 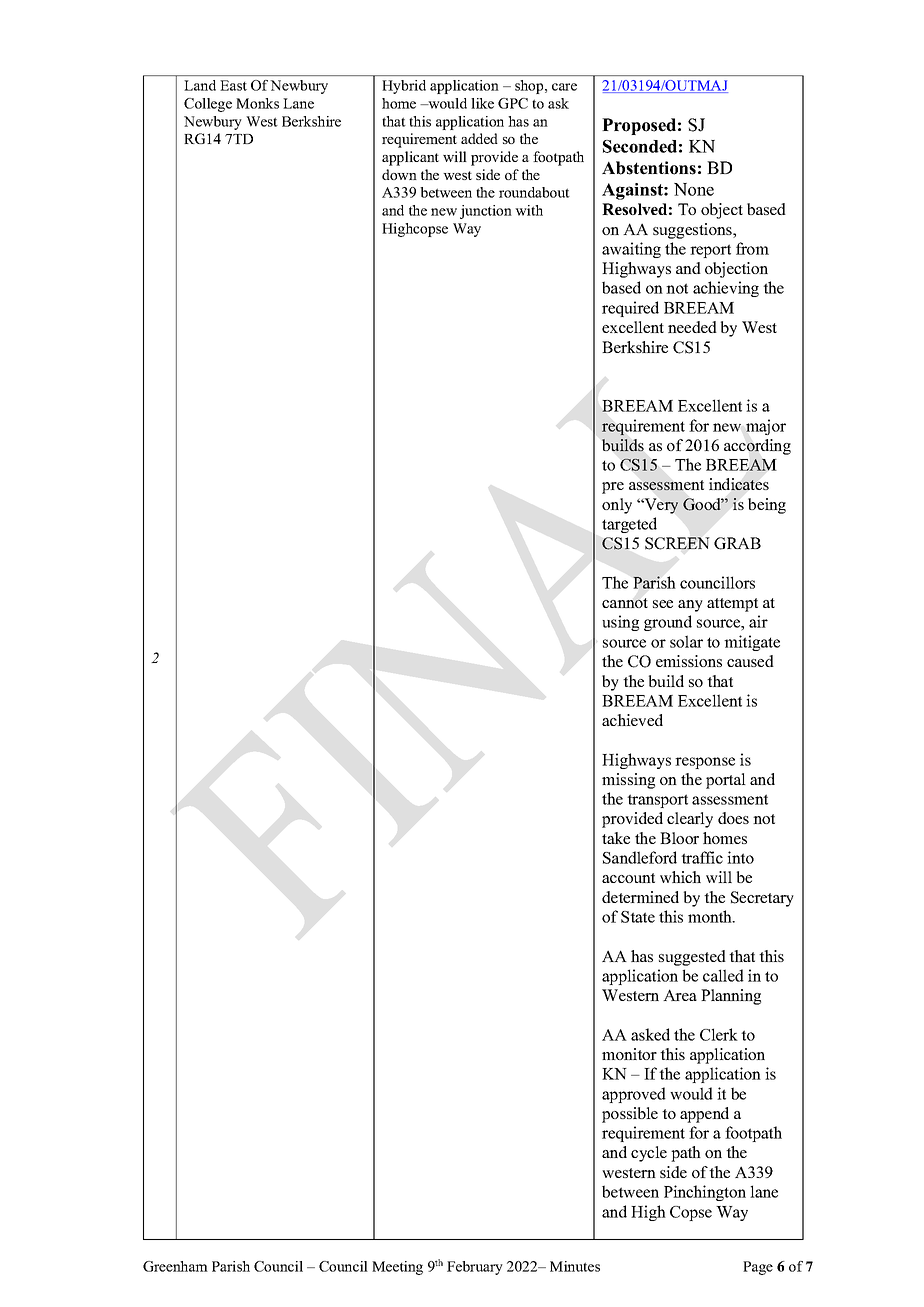 What do you see at coordinates (482, 103) in the screenshot?
I see `like` at bounding box center [482, 103].
